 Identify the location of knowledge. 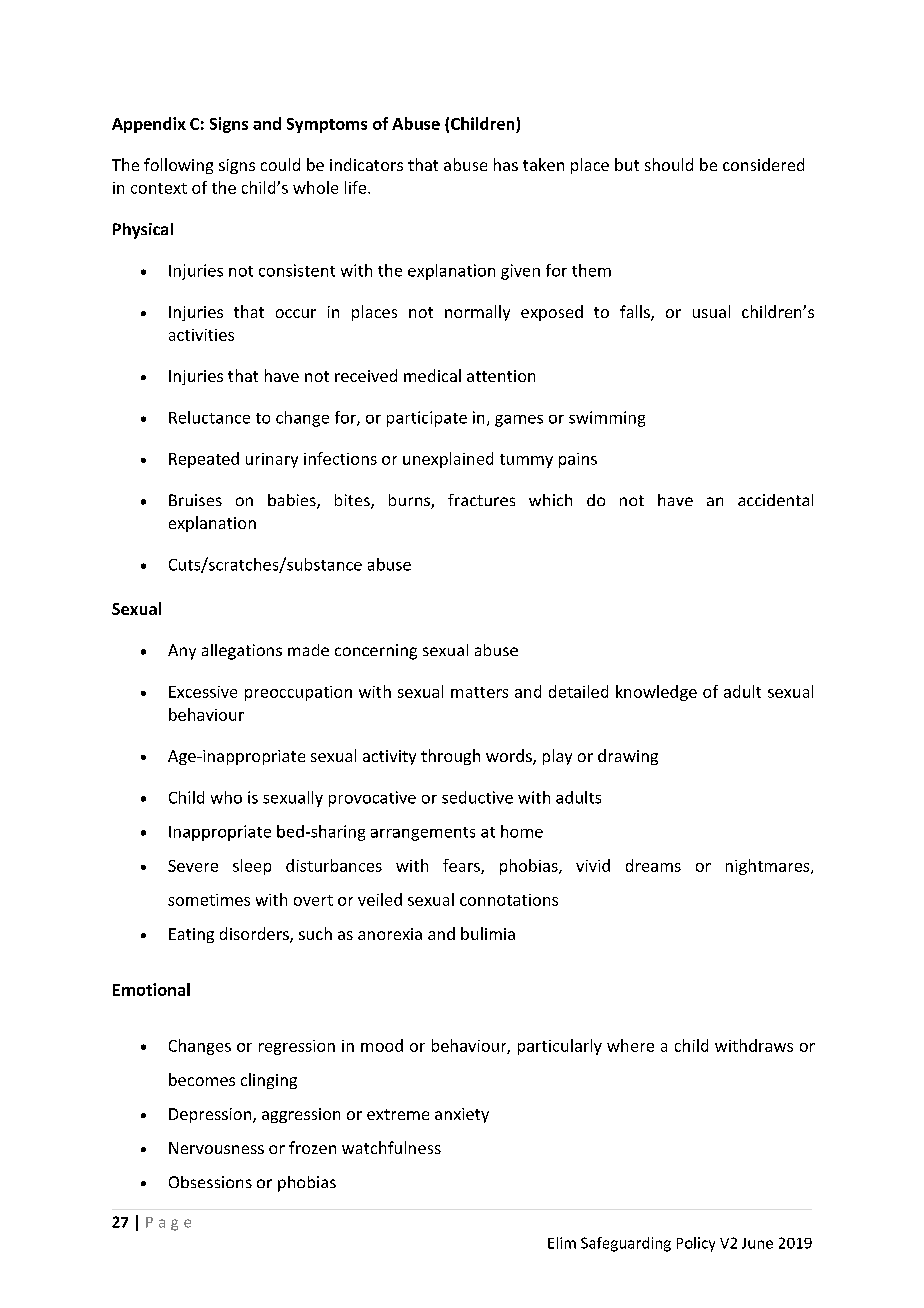
(656, 693).
